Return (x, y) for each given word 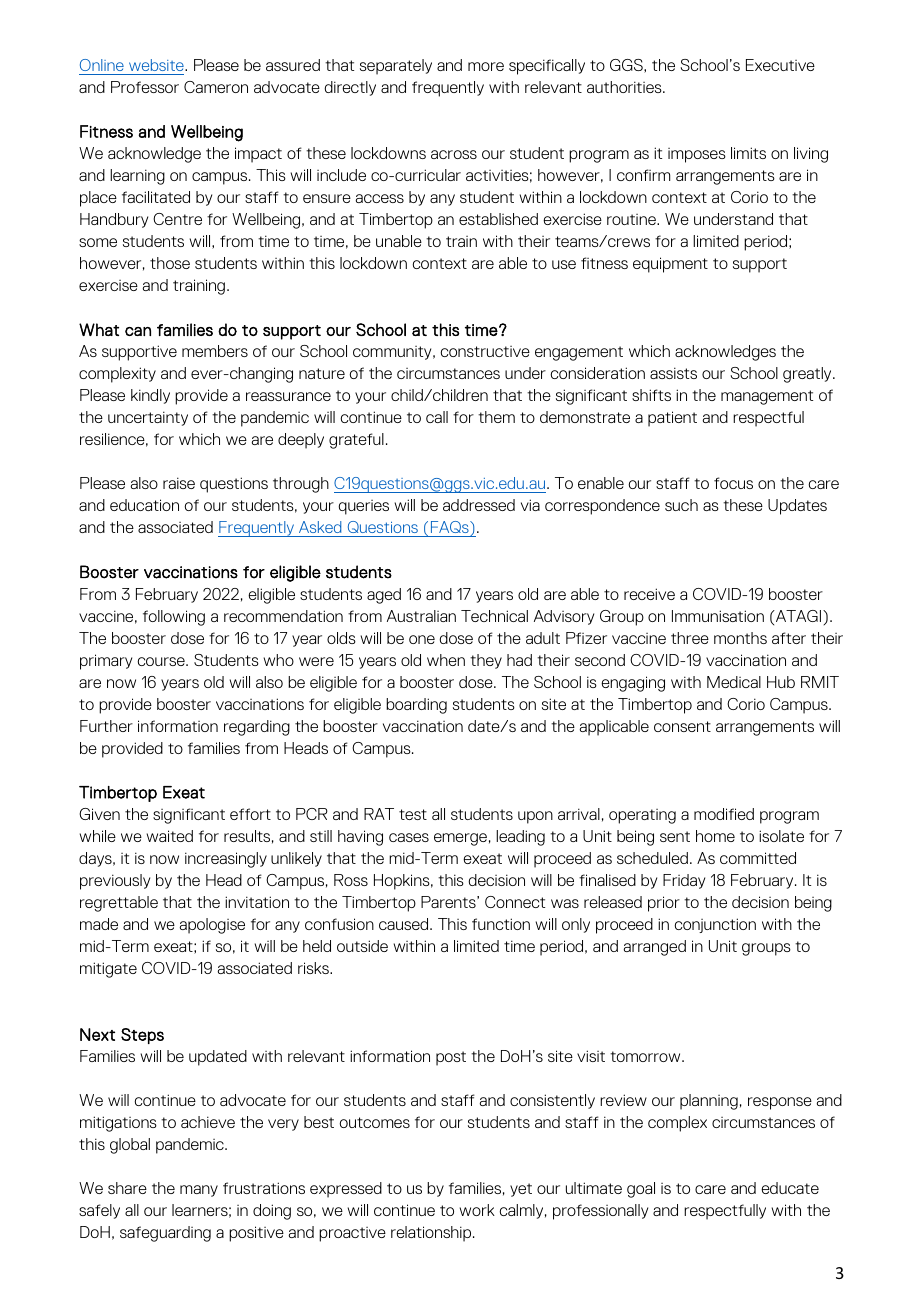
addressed (479, 505)
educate (790, 1188)
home (715, 836)
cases (409, 837)
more (486, 66)
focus (733, 483)
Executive (780, 65)
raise (179, 483)
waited (170, 836)
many (199, 1191)
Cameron (216, 87)
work (477, 1210)
